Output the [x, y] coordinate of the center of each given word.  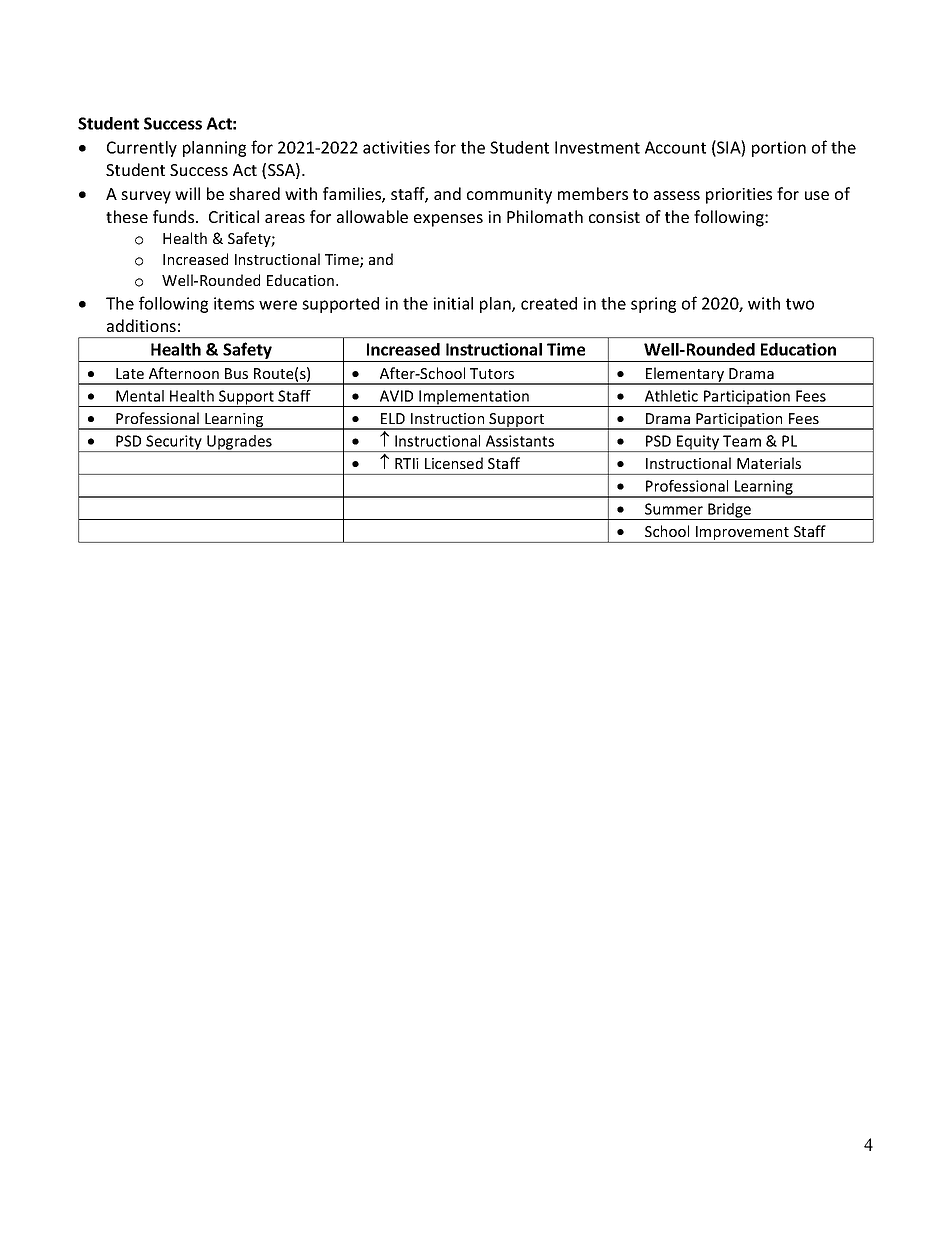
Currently [142, 149]
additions [141, 325]
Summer [674, 509]
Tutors [492, 373]
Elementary [685, 376]
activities [396, 147]
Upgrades [239, 443]
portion [779, 149]
